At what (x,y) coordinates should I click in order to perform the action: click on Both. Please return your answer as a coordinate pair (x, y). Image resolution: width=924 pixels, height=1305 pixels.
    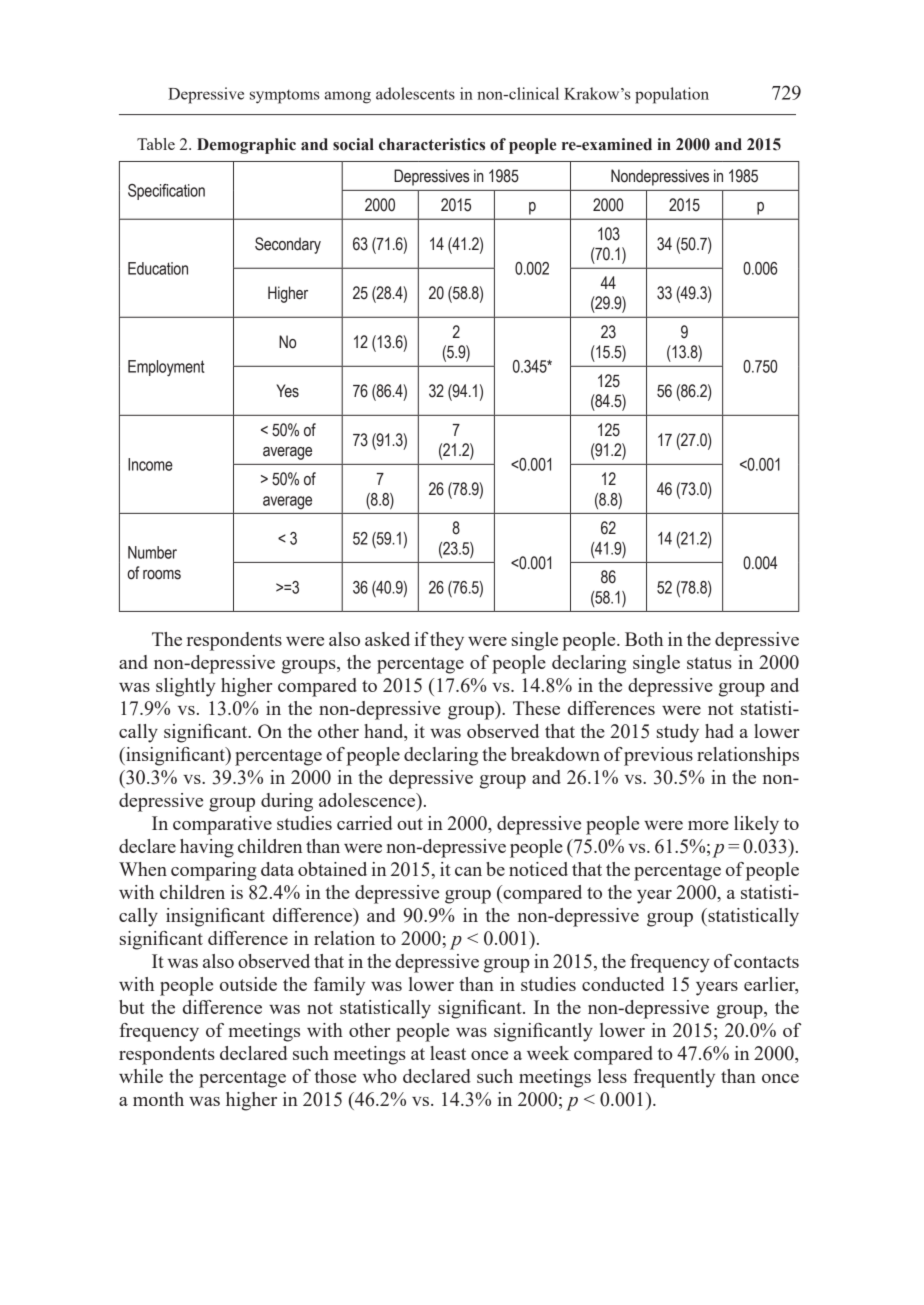
    Looking at the image, I should click on (644, 639).
